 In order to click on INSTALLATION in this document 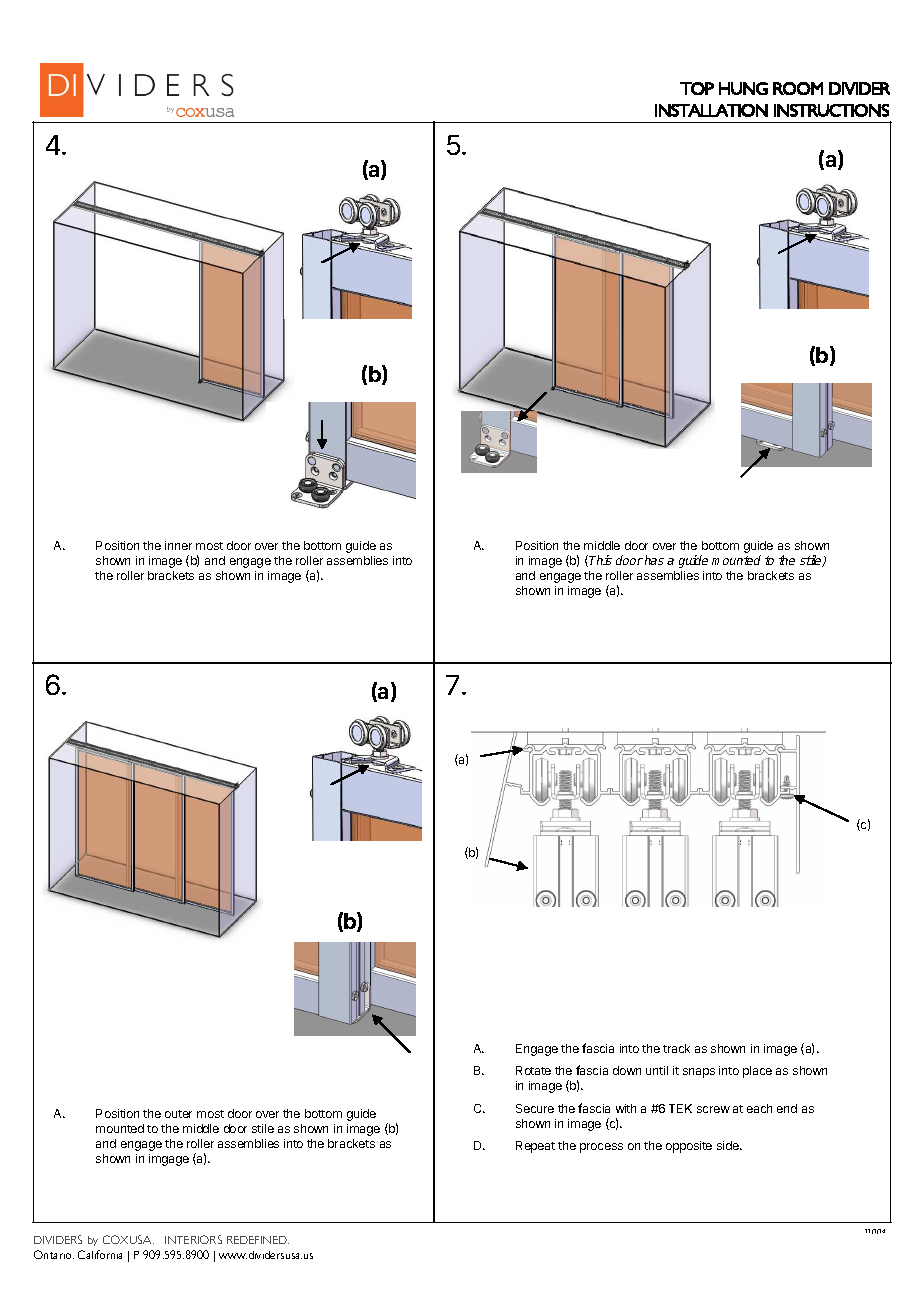, I will do `click(711, 110)`.
